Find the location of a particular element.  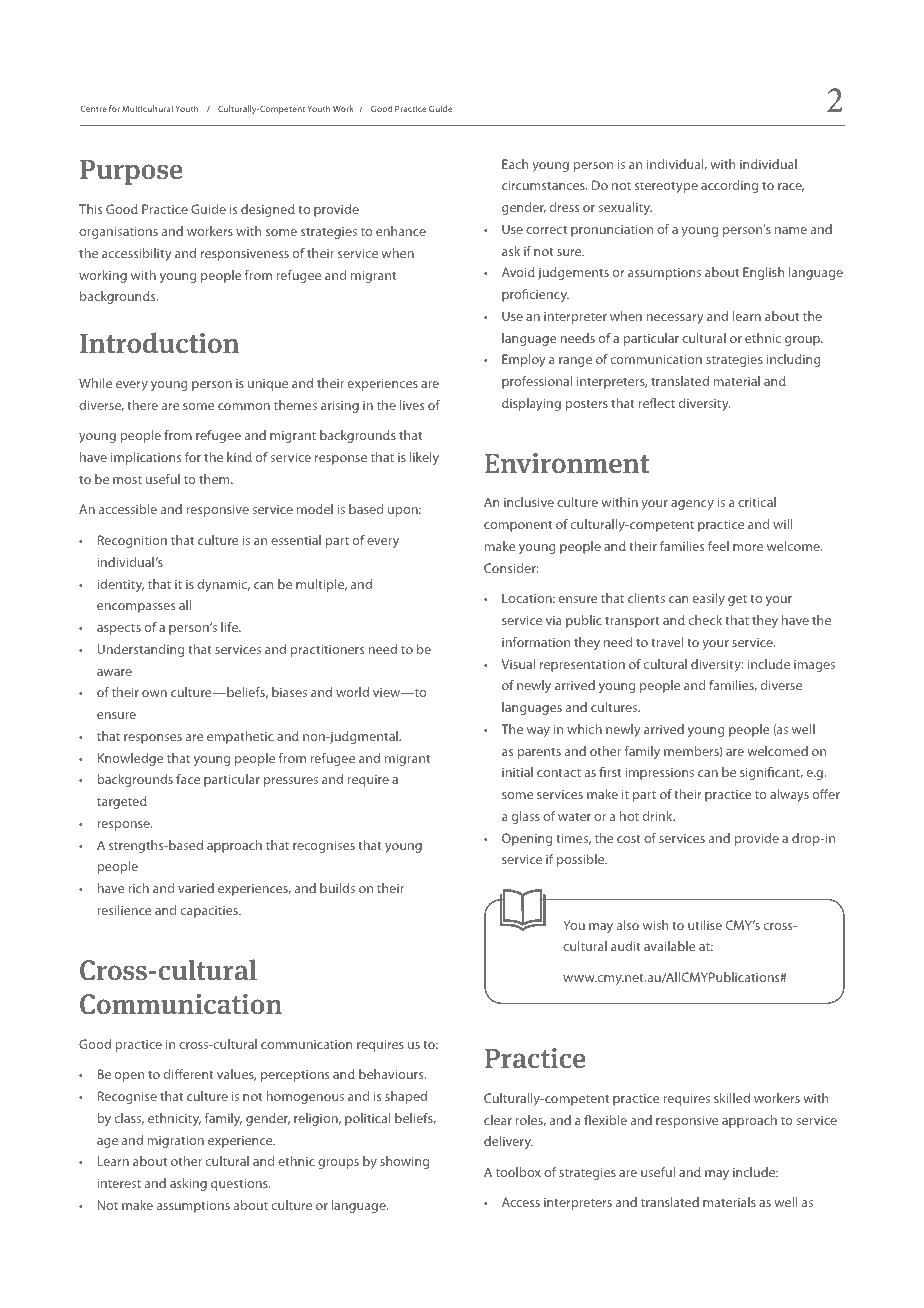

Each is located at coordinates (515, 164).
